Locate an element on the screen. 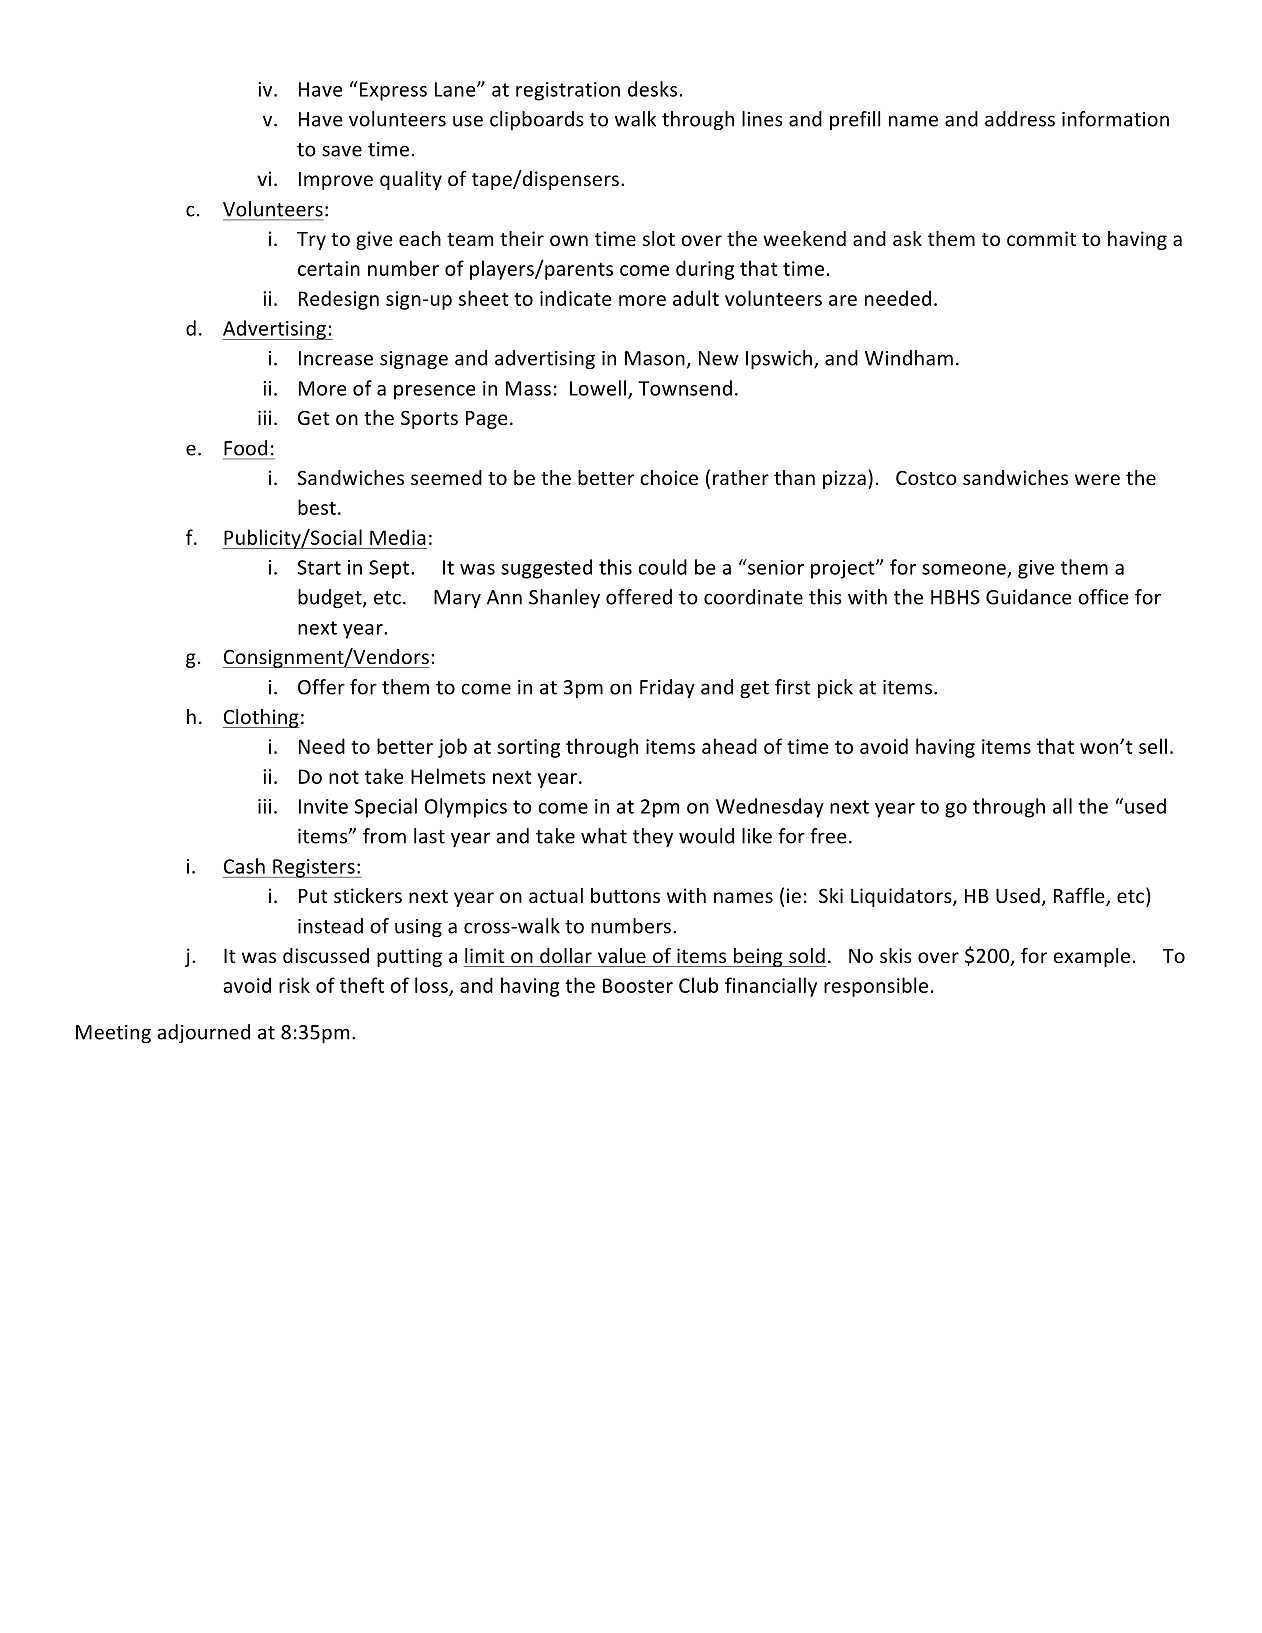  risk is located at coordinates (294, 985).
